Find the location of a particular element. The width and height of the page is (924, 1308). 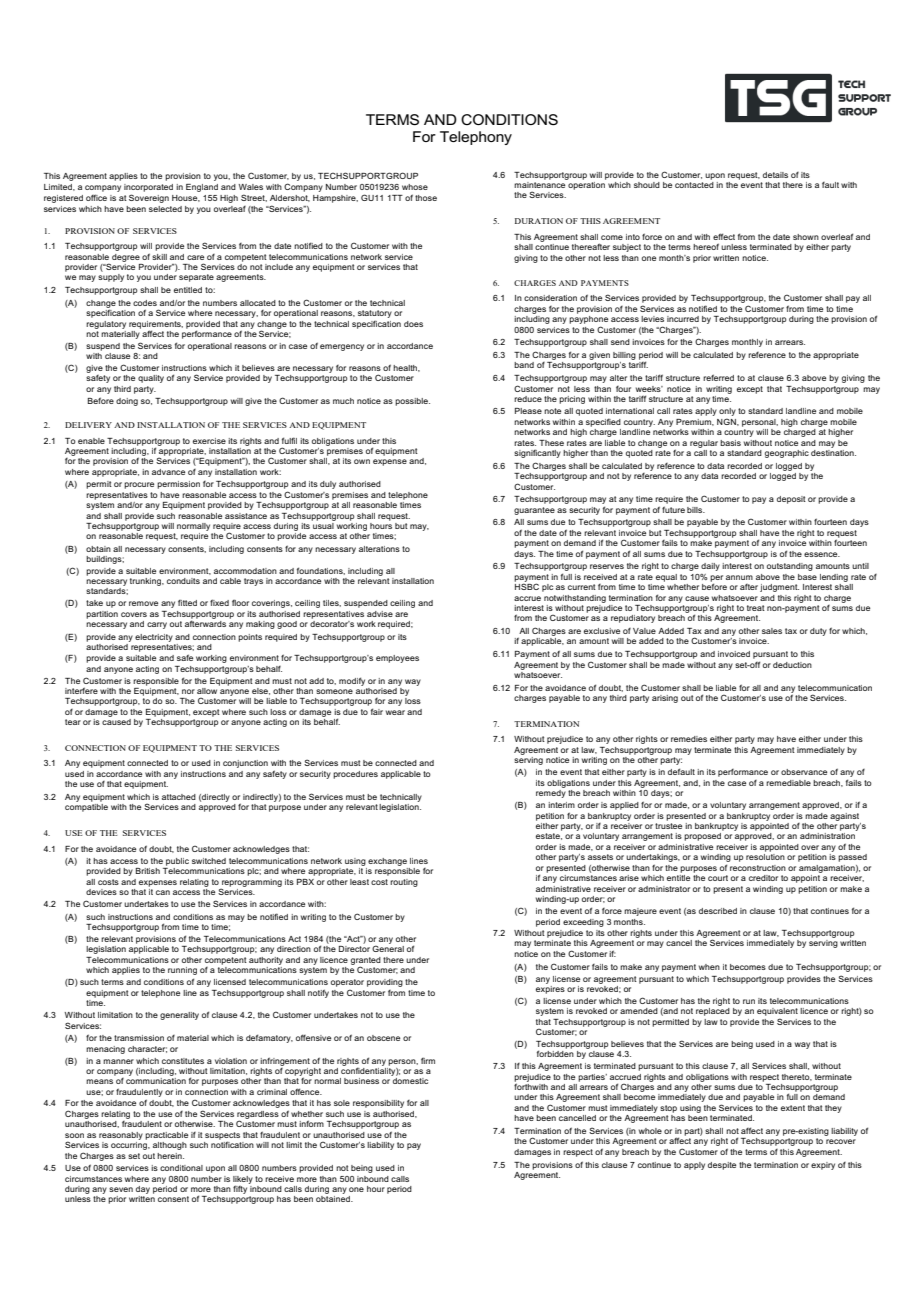

herein is located at coordinates (170, 1156).
